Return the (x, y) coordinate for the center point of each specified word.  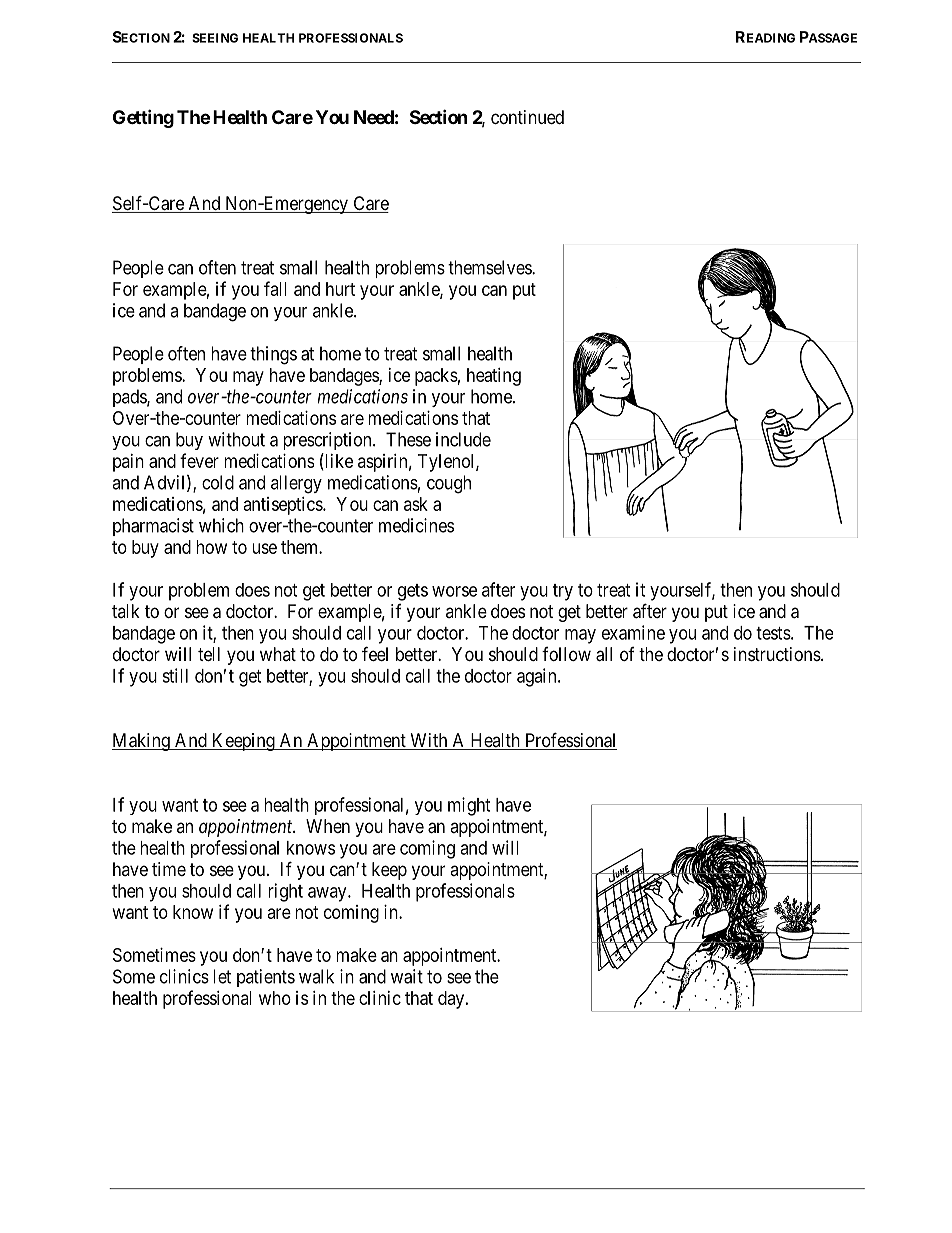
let (222, 976)
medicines (416, 525)
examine (633, 632)
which (221, 525)
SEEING (215, 38)
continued (527, 117)
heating (494, 377)
